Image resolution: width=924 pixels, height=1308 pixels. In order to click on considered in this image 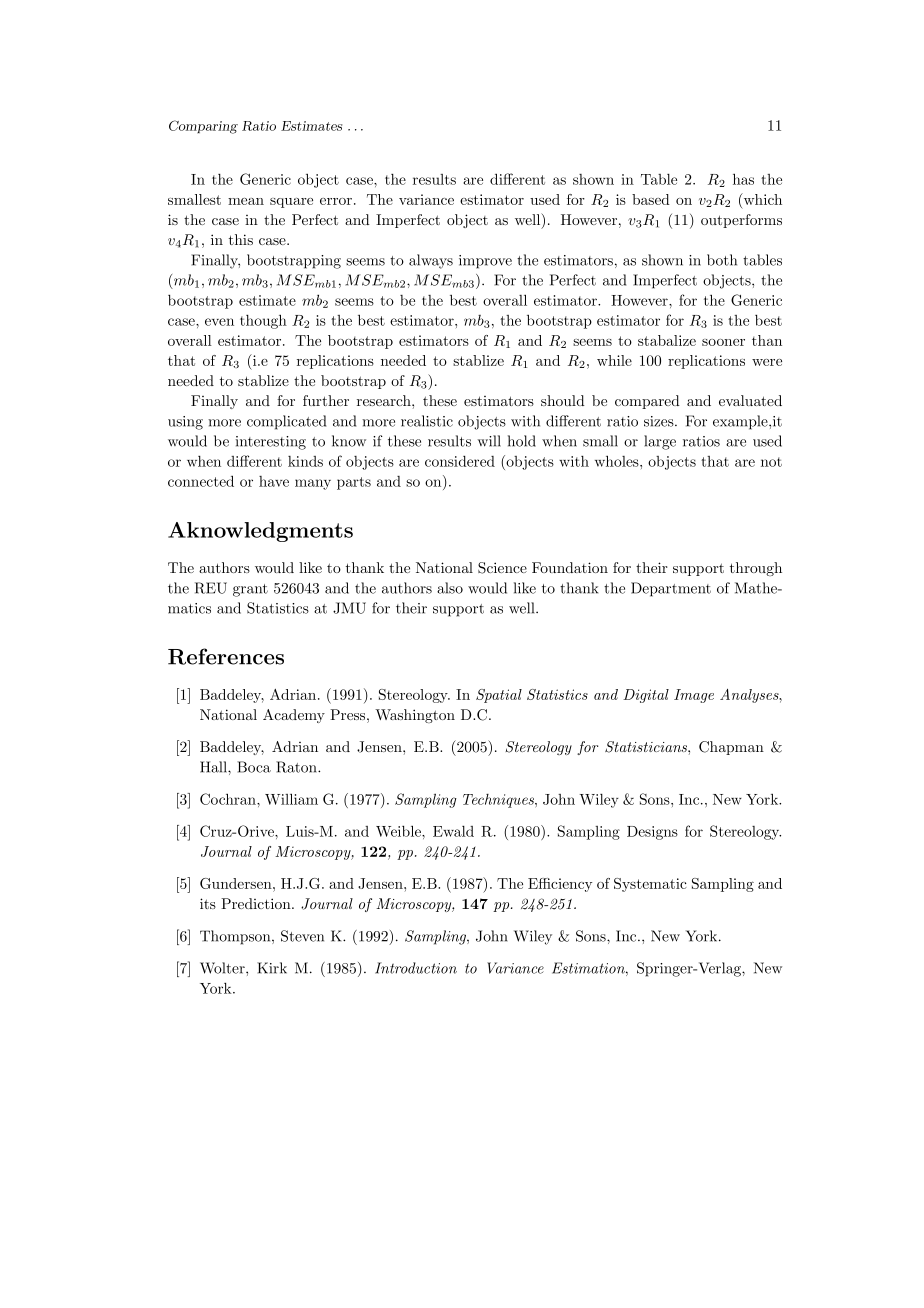, I will do `click(460, 461)`.
